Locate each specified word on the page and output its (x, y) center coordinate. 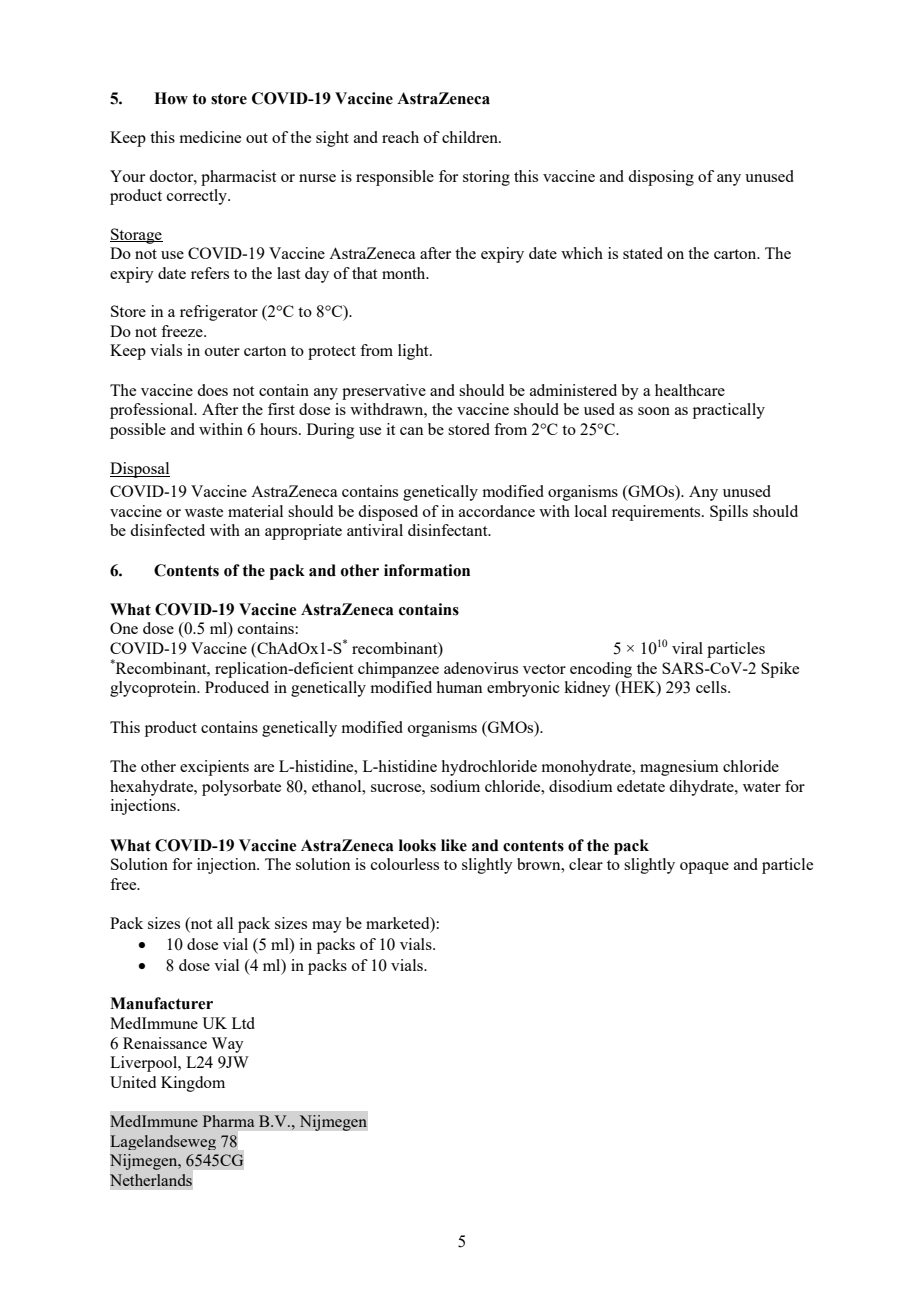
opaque (704, 868)
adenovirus (481, 668)
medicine (210, 137)
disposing (661, 178)
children (471, 137)
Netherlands (151, 1180)
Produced (237, 687)
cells (712, 687)
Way (227, 1045)
